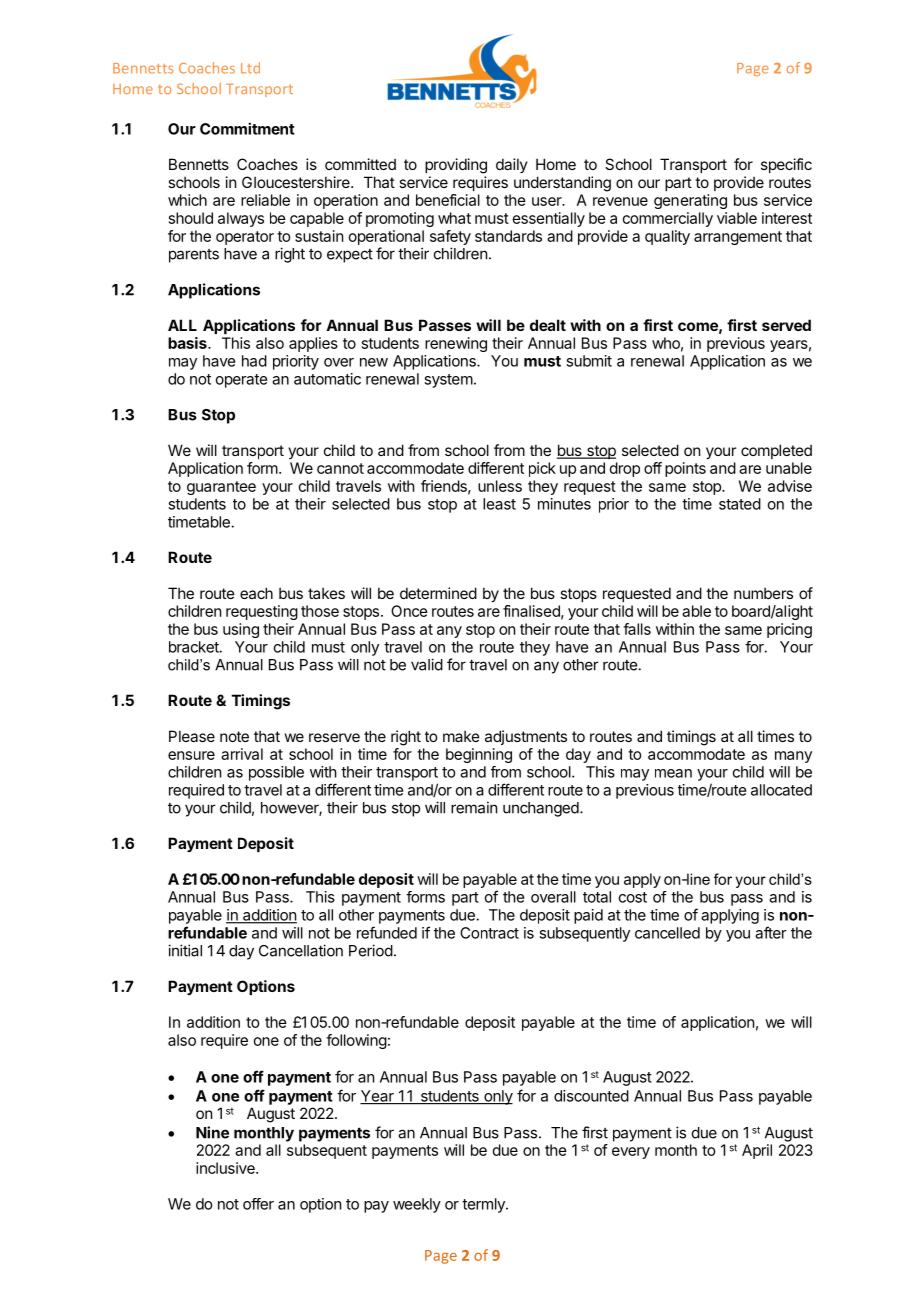 The height and width of the screenshot is (1308, 924). What do you see at coordinates (247, 128) in the screenshot?
I see `Commitment` at bounding box center [247, 128].
